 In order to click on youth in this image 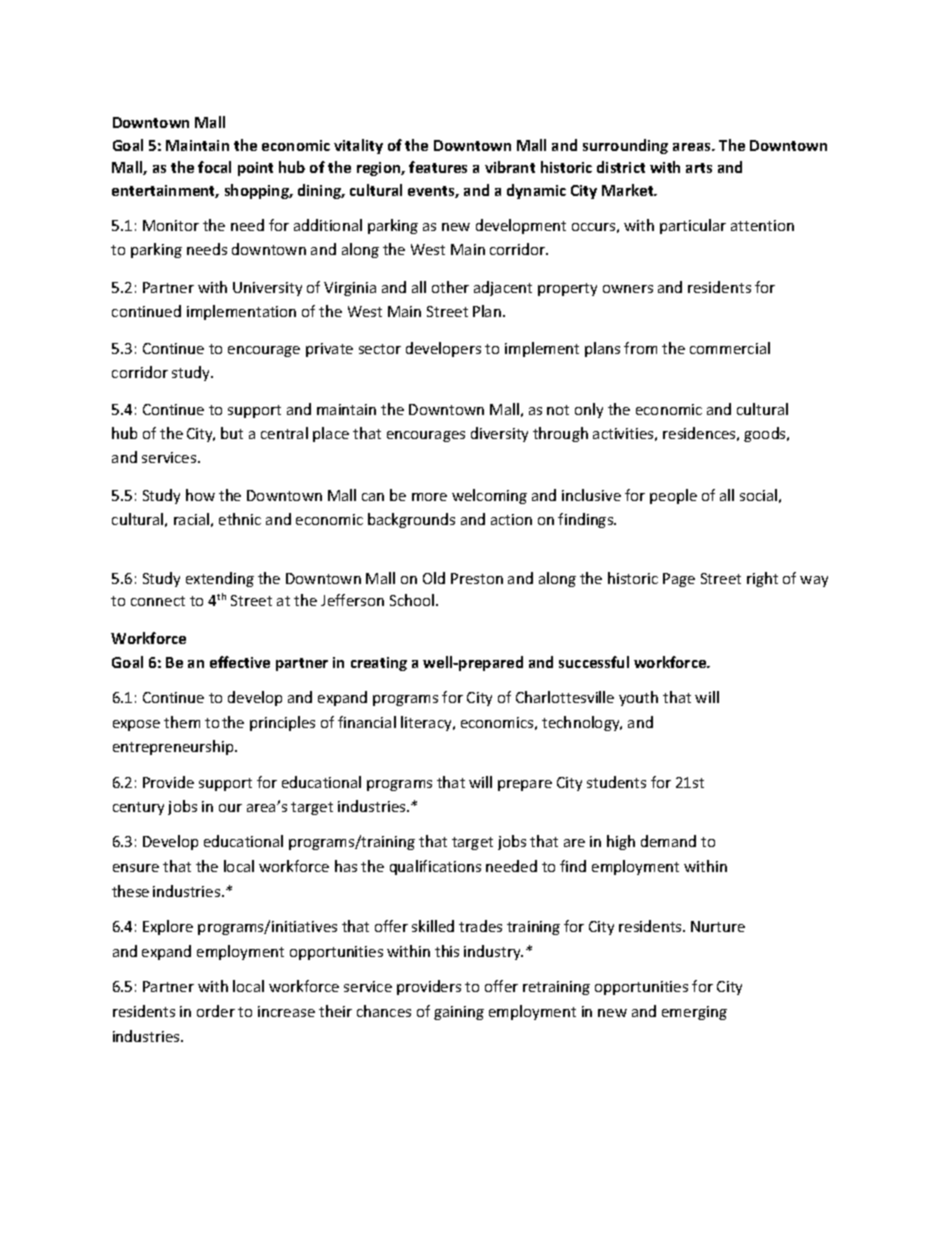, I will do `click(638, 698)`.
